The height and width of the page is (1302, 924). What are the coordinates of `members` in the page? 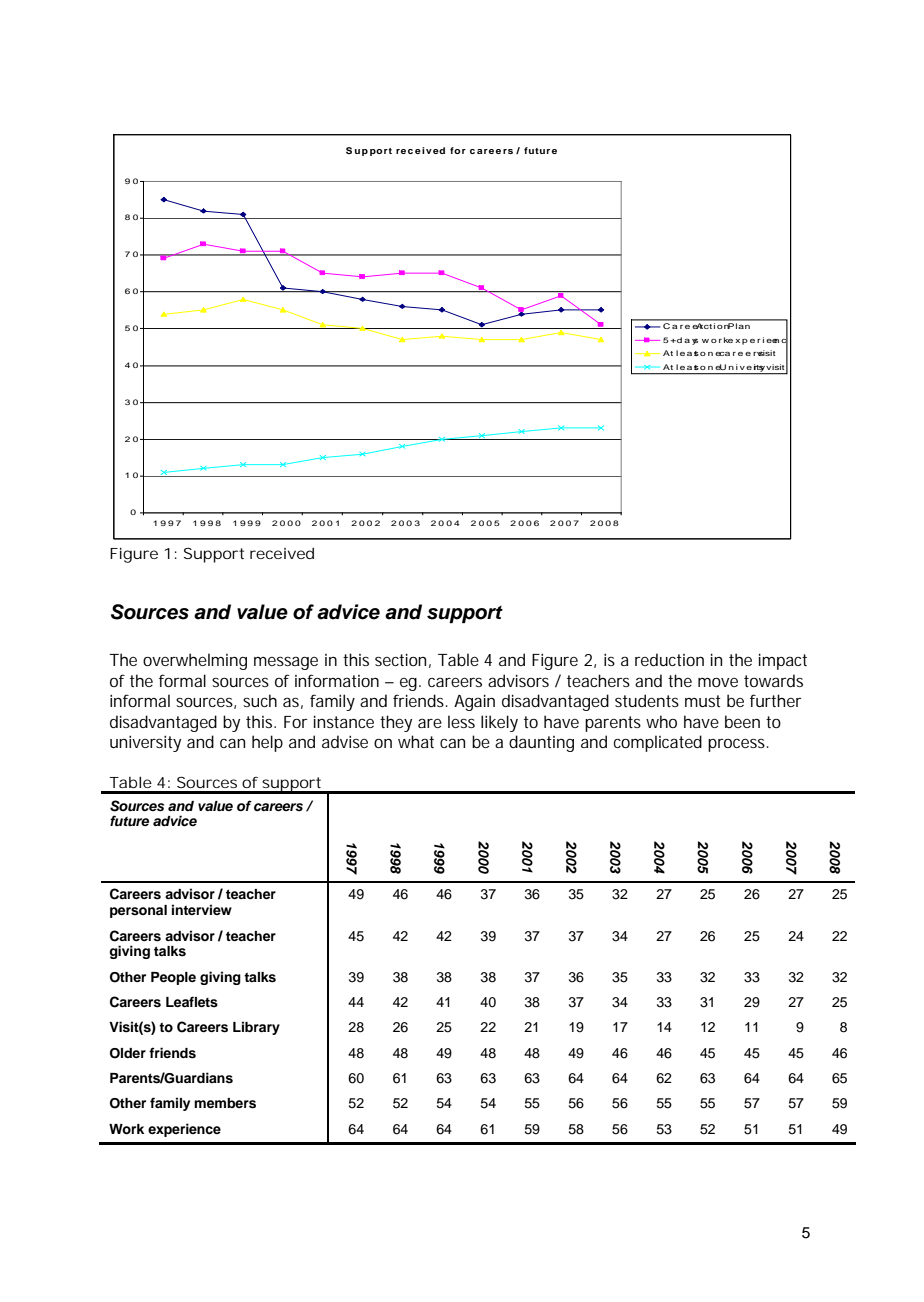 It's located at (225, 1103).
